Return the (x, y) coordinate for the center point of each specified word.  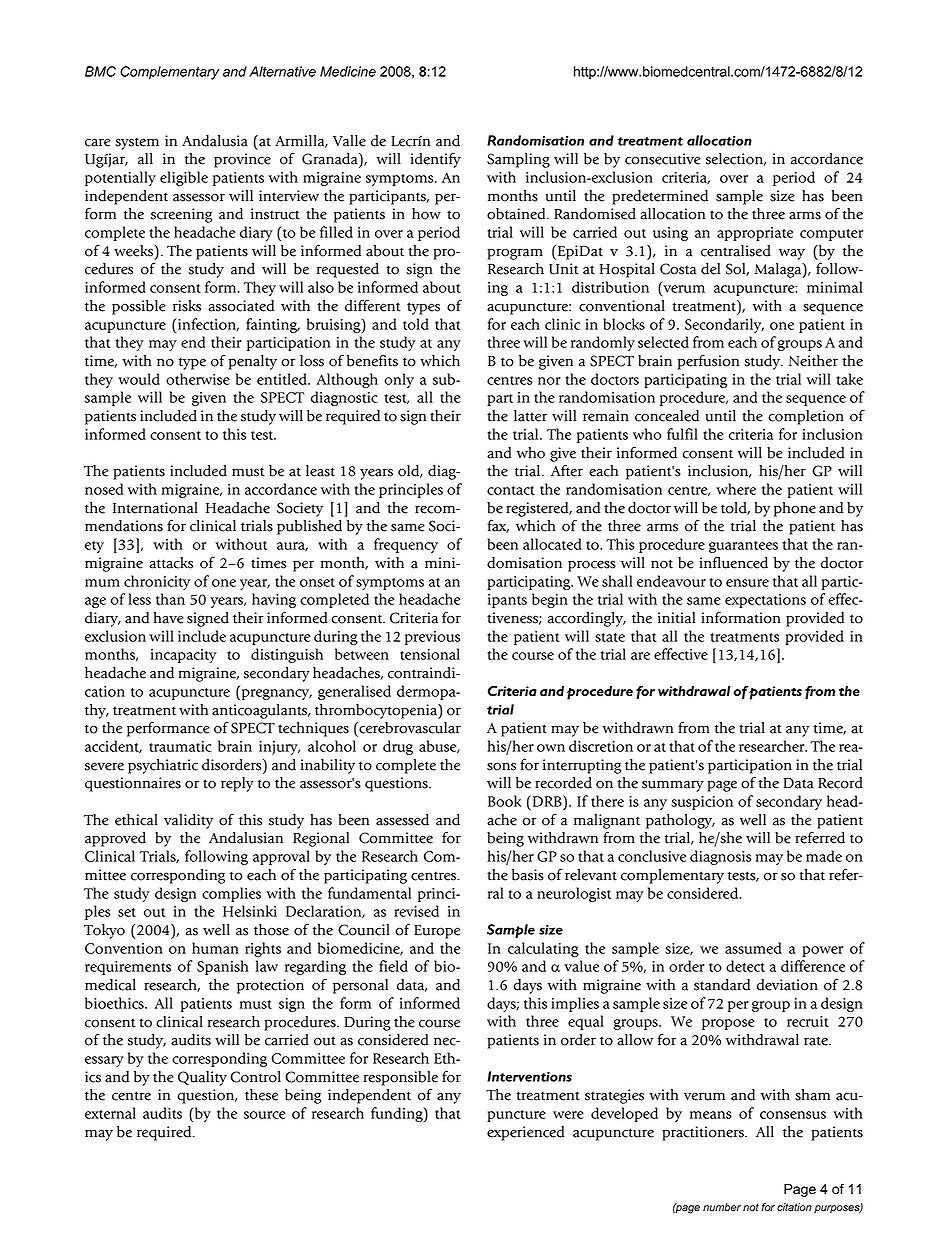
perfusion (708, 362)
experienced (526, 1133)
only (399, 380)
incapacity (184, 656)
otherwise (198, 379)
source (265, 1115)
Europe (437, 932)
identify (436, 160)
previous (432, 638)
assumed (753, 948)
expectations (765, 601)
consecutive (663, 159)
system (137, 143)
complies (231, 894)
